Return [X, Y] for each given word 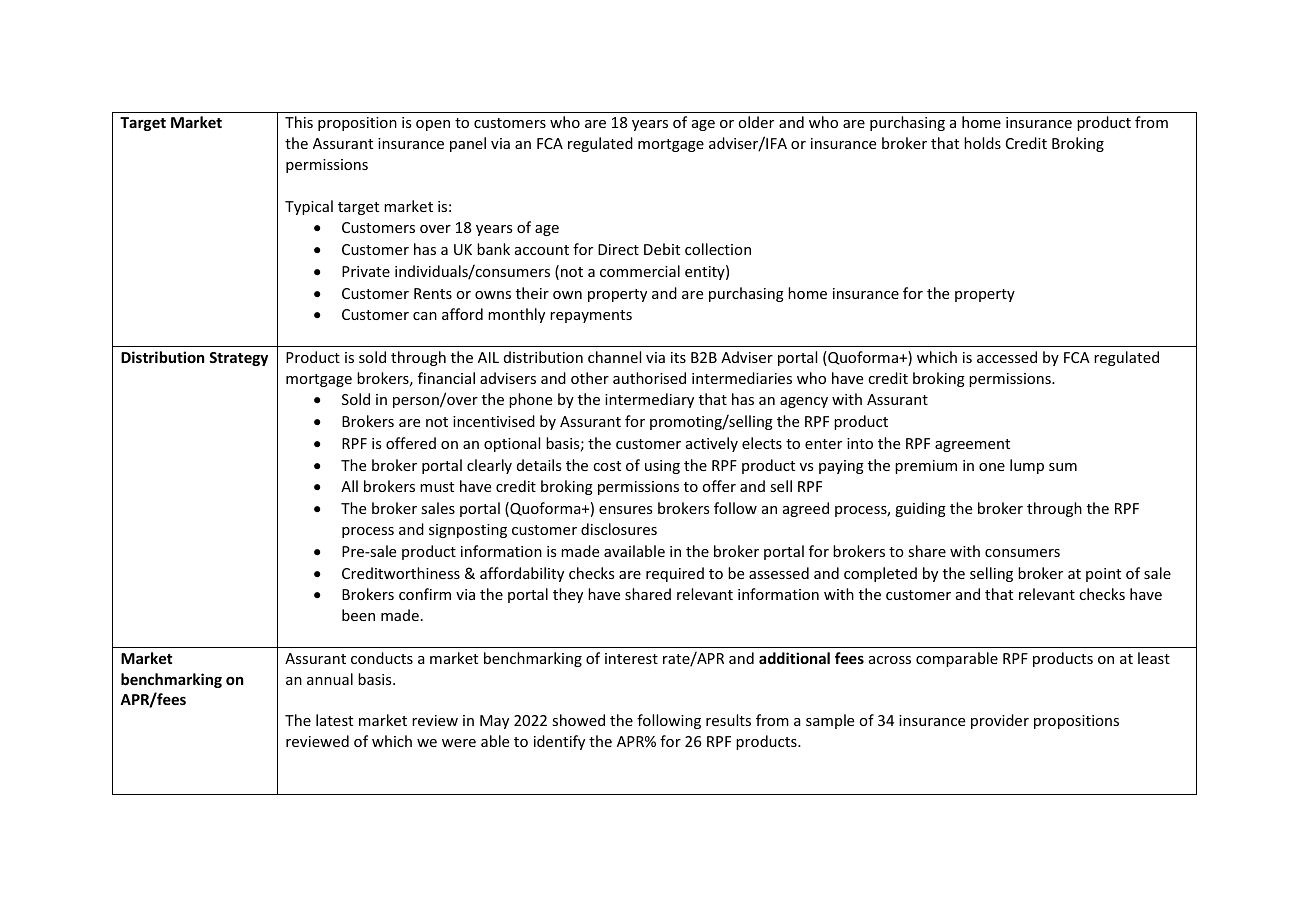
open [433, 125]
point [1103, 575]
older [756, 122]
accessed [1007, 357]
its [678, 357]
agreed [806, 509]
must [437, 487]
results [728, 720]
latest [334, 720]
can [425, 316]
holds [982, 143]
